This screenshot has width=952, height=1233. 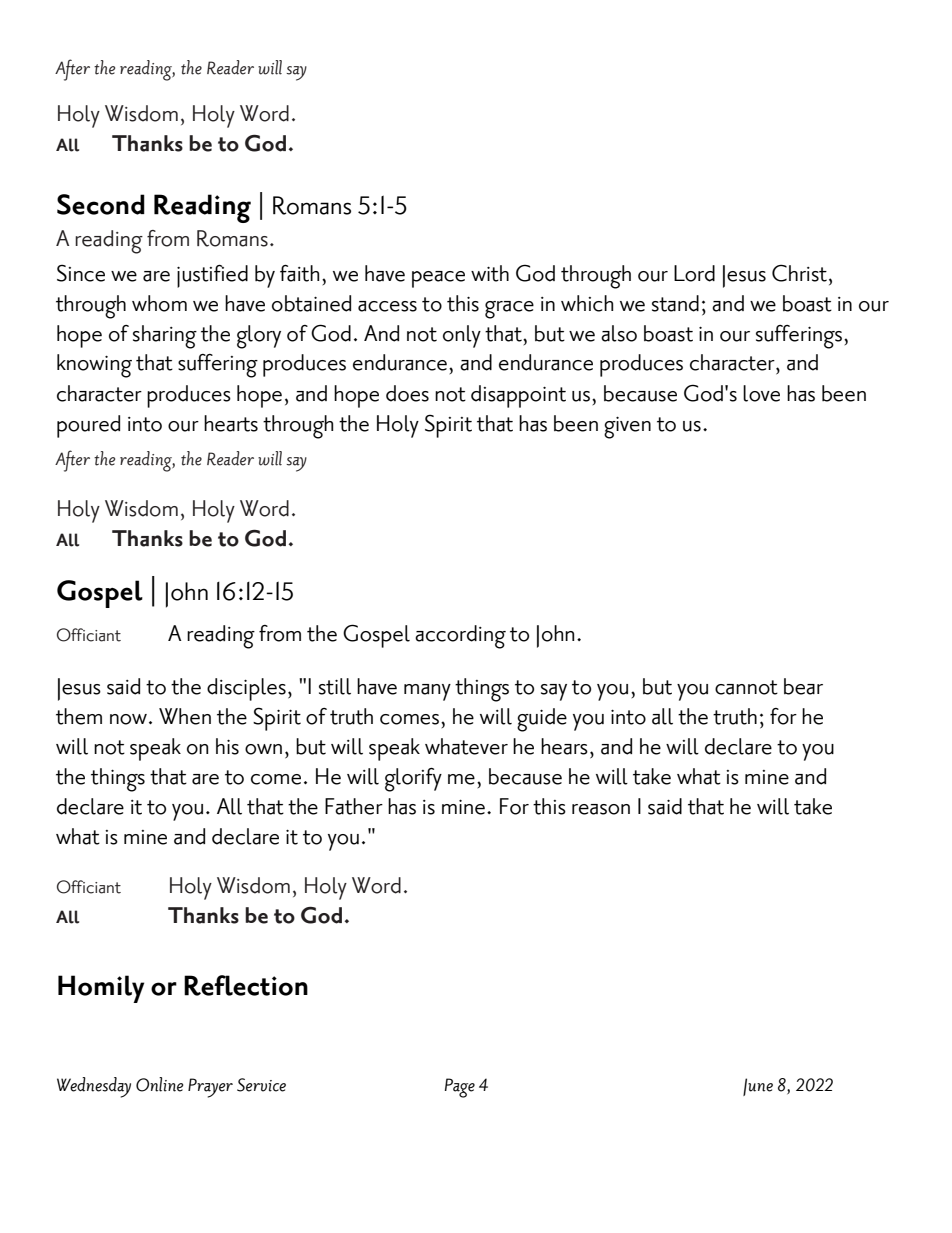 I want to click on Page, so click(x=460, y=1088).
